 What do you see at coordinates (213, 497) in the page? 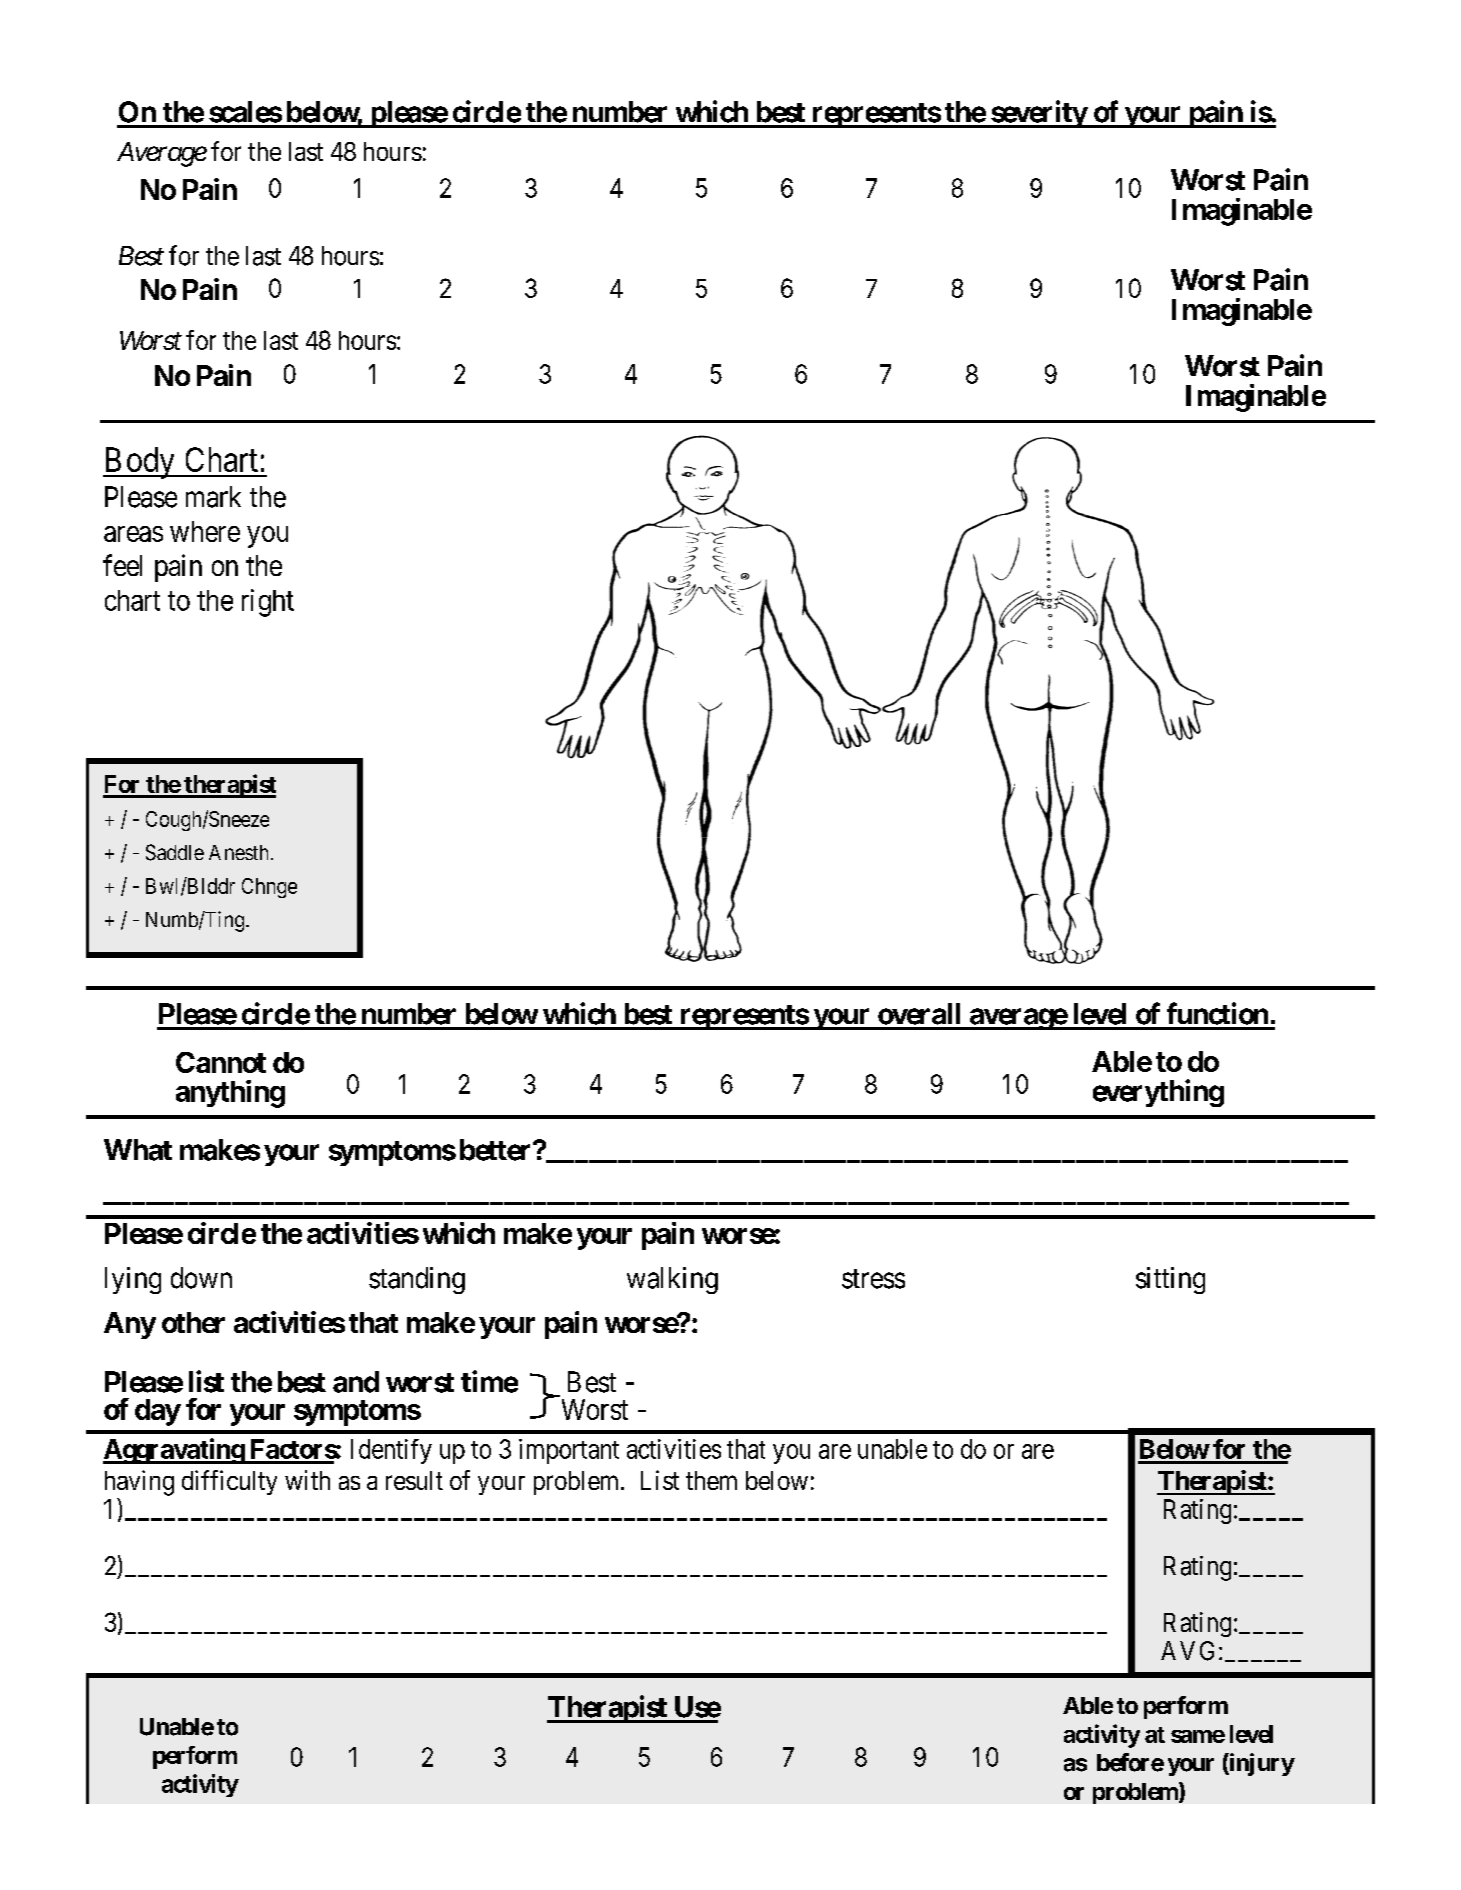
I see `mark` at bounding box center [213, 497].
